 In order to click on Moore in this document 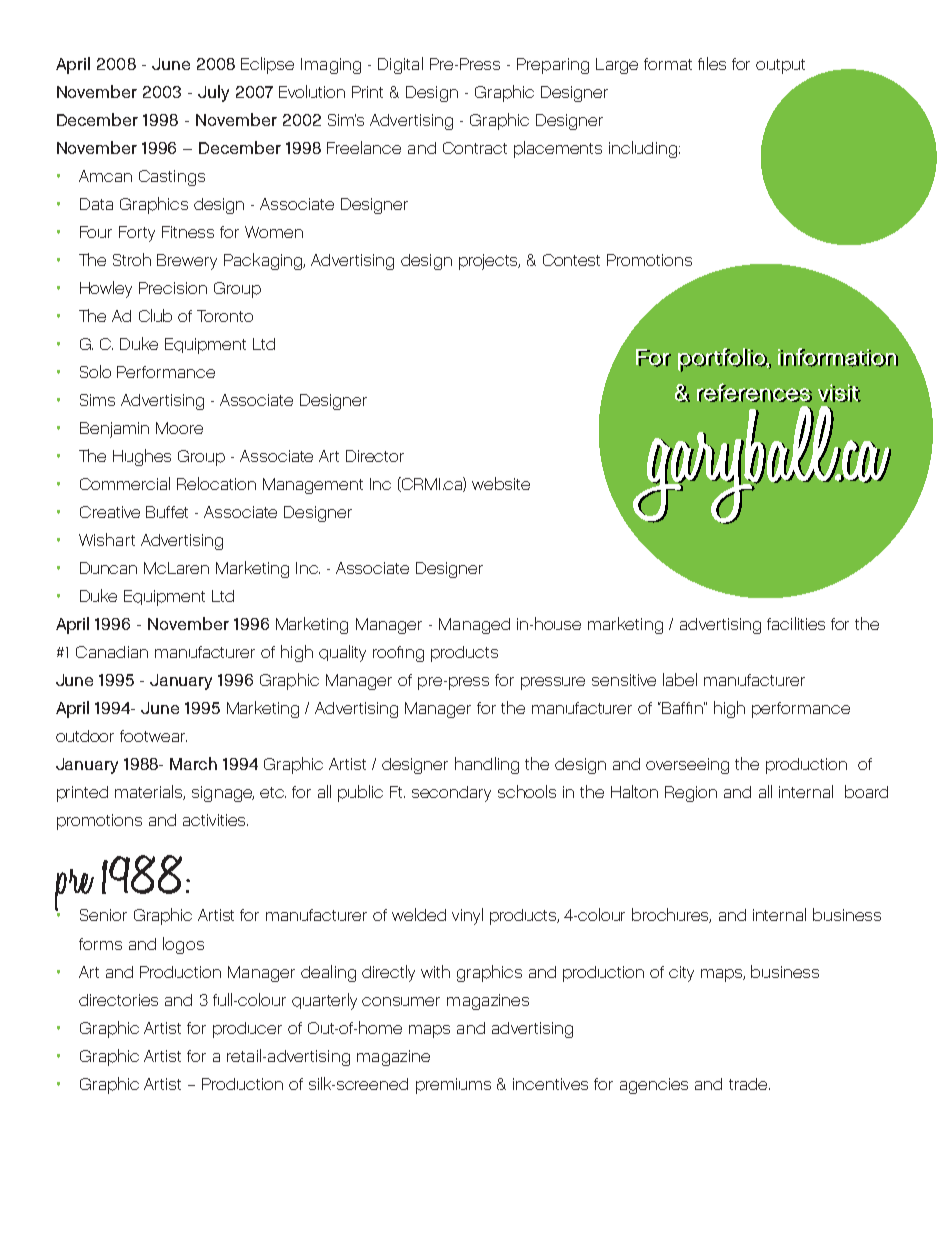, I will do `click(179, 428)`.
